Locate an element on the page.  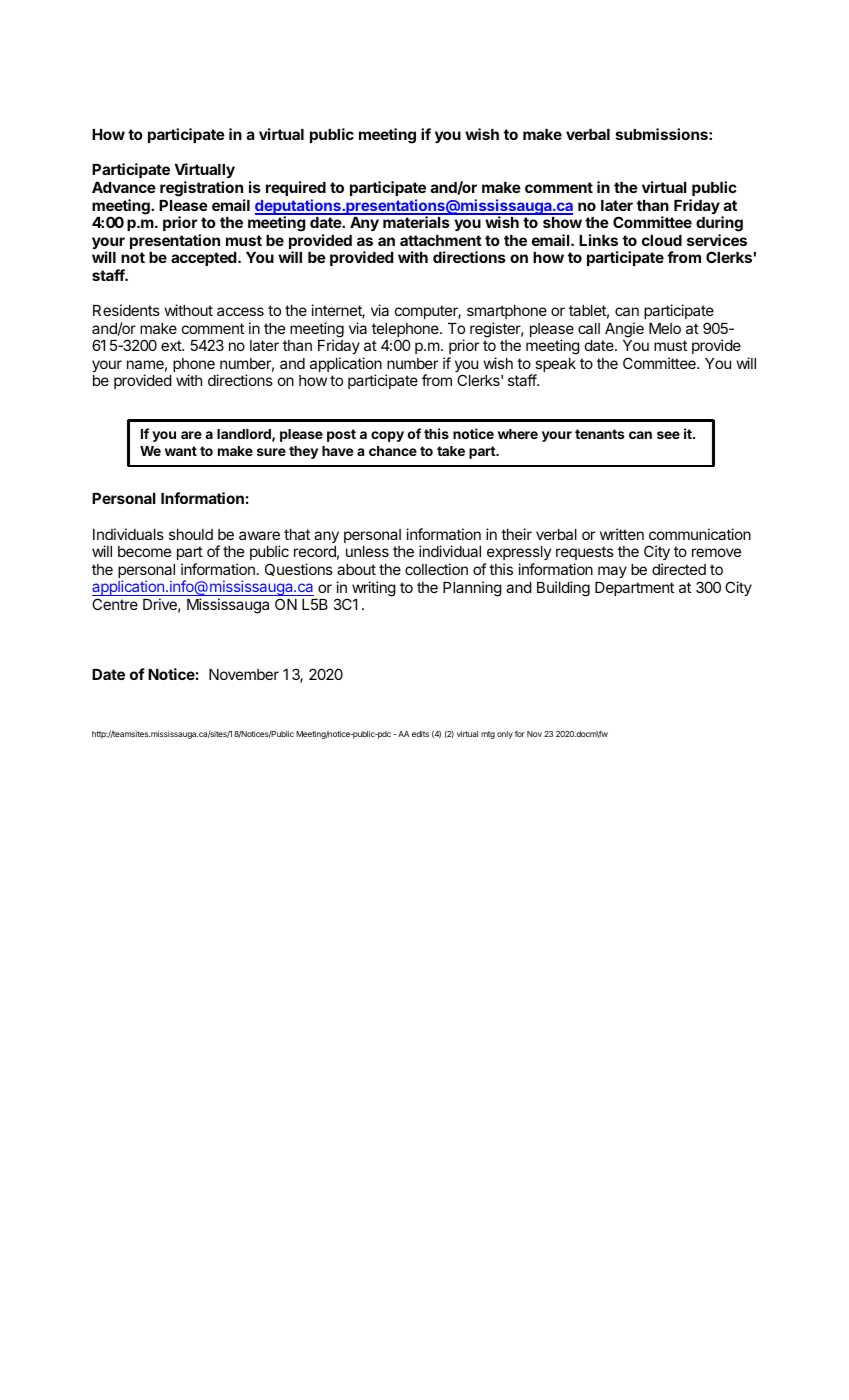
unless is located at coordinates (367, 551).
